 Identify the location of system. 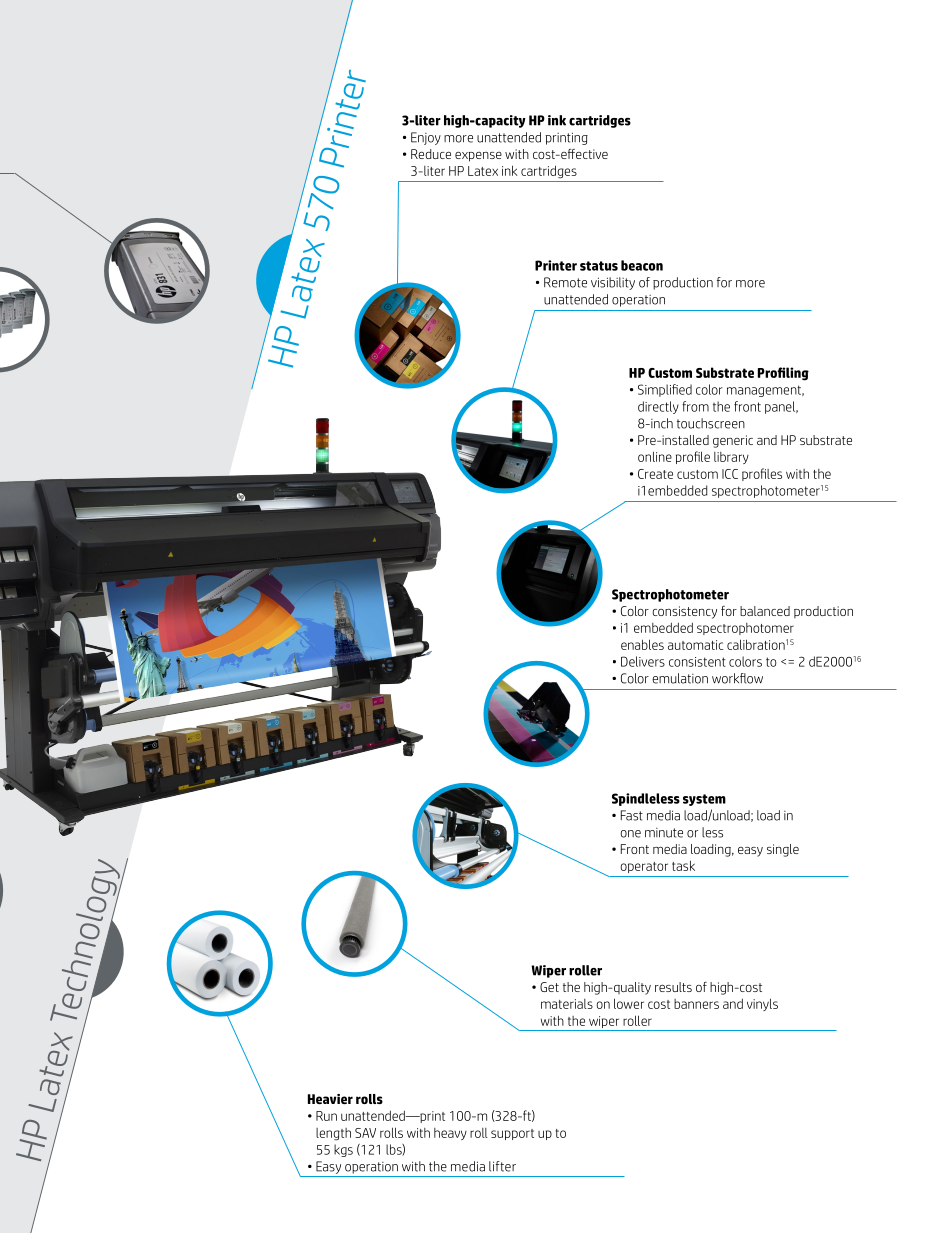
(704, 800).
